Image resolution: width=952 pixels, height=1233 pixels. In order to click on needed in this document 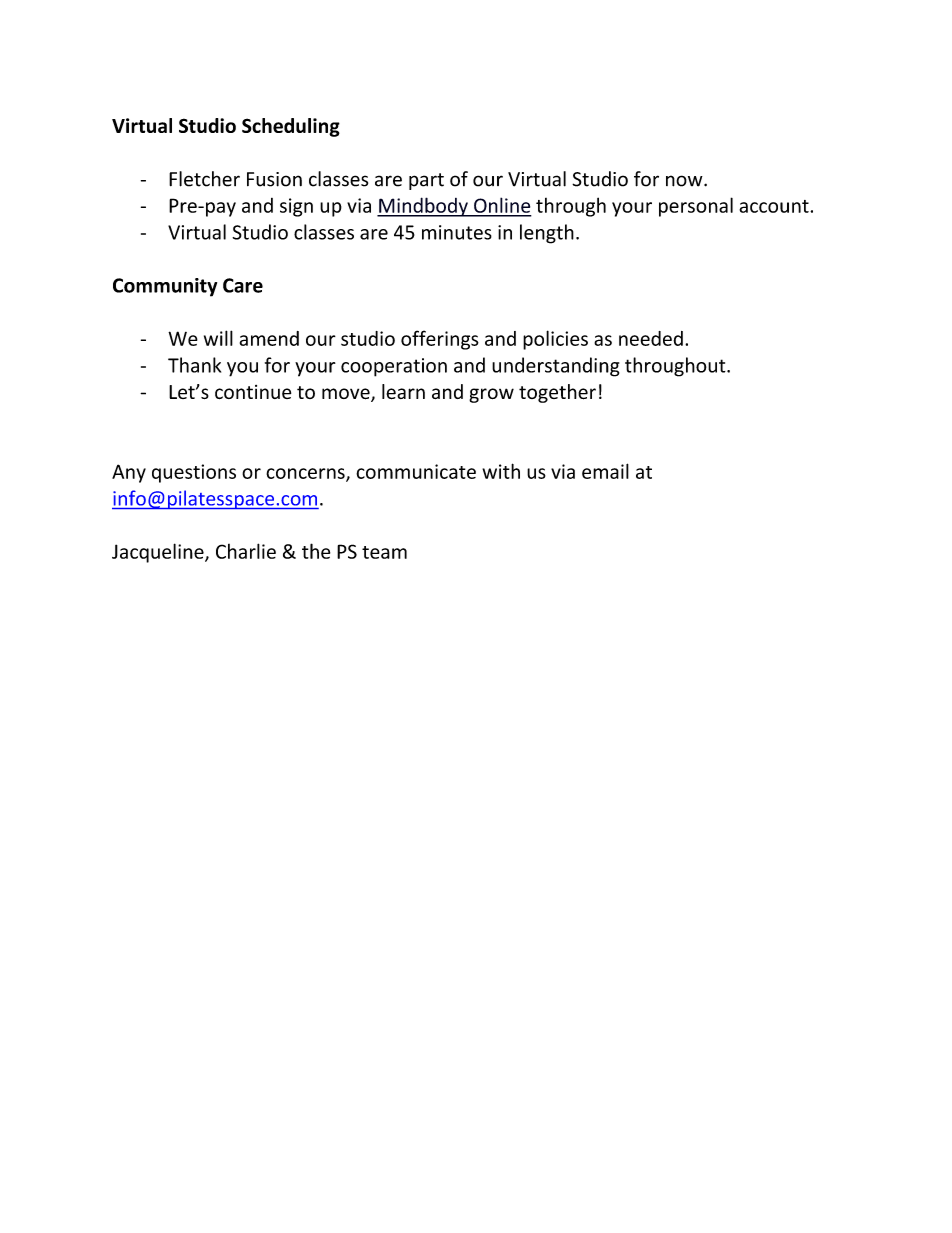, I will do `click(651, 338)`.
